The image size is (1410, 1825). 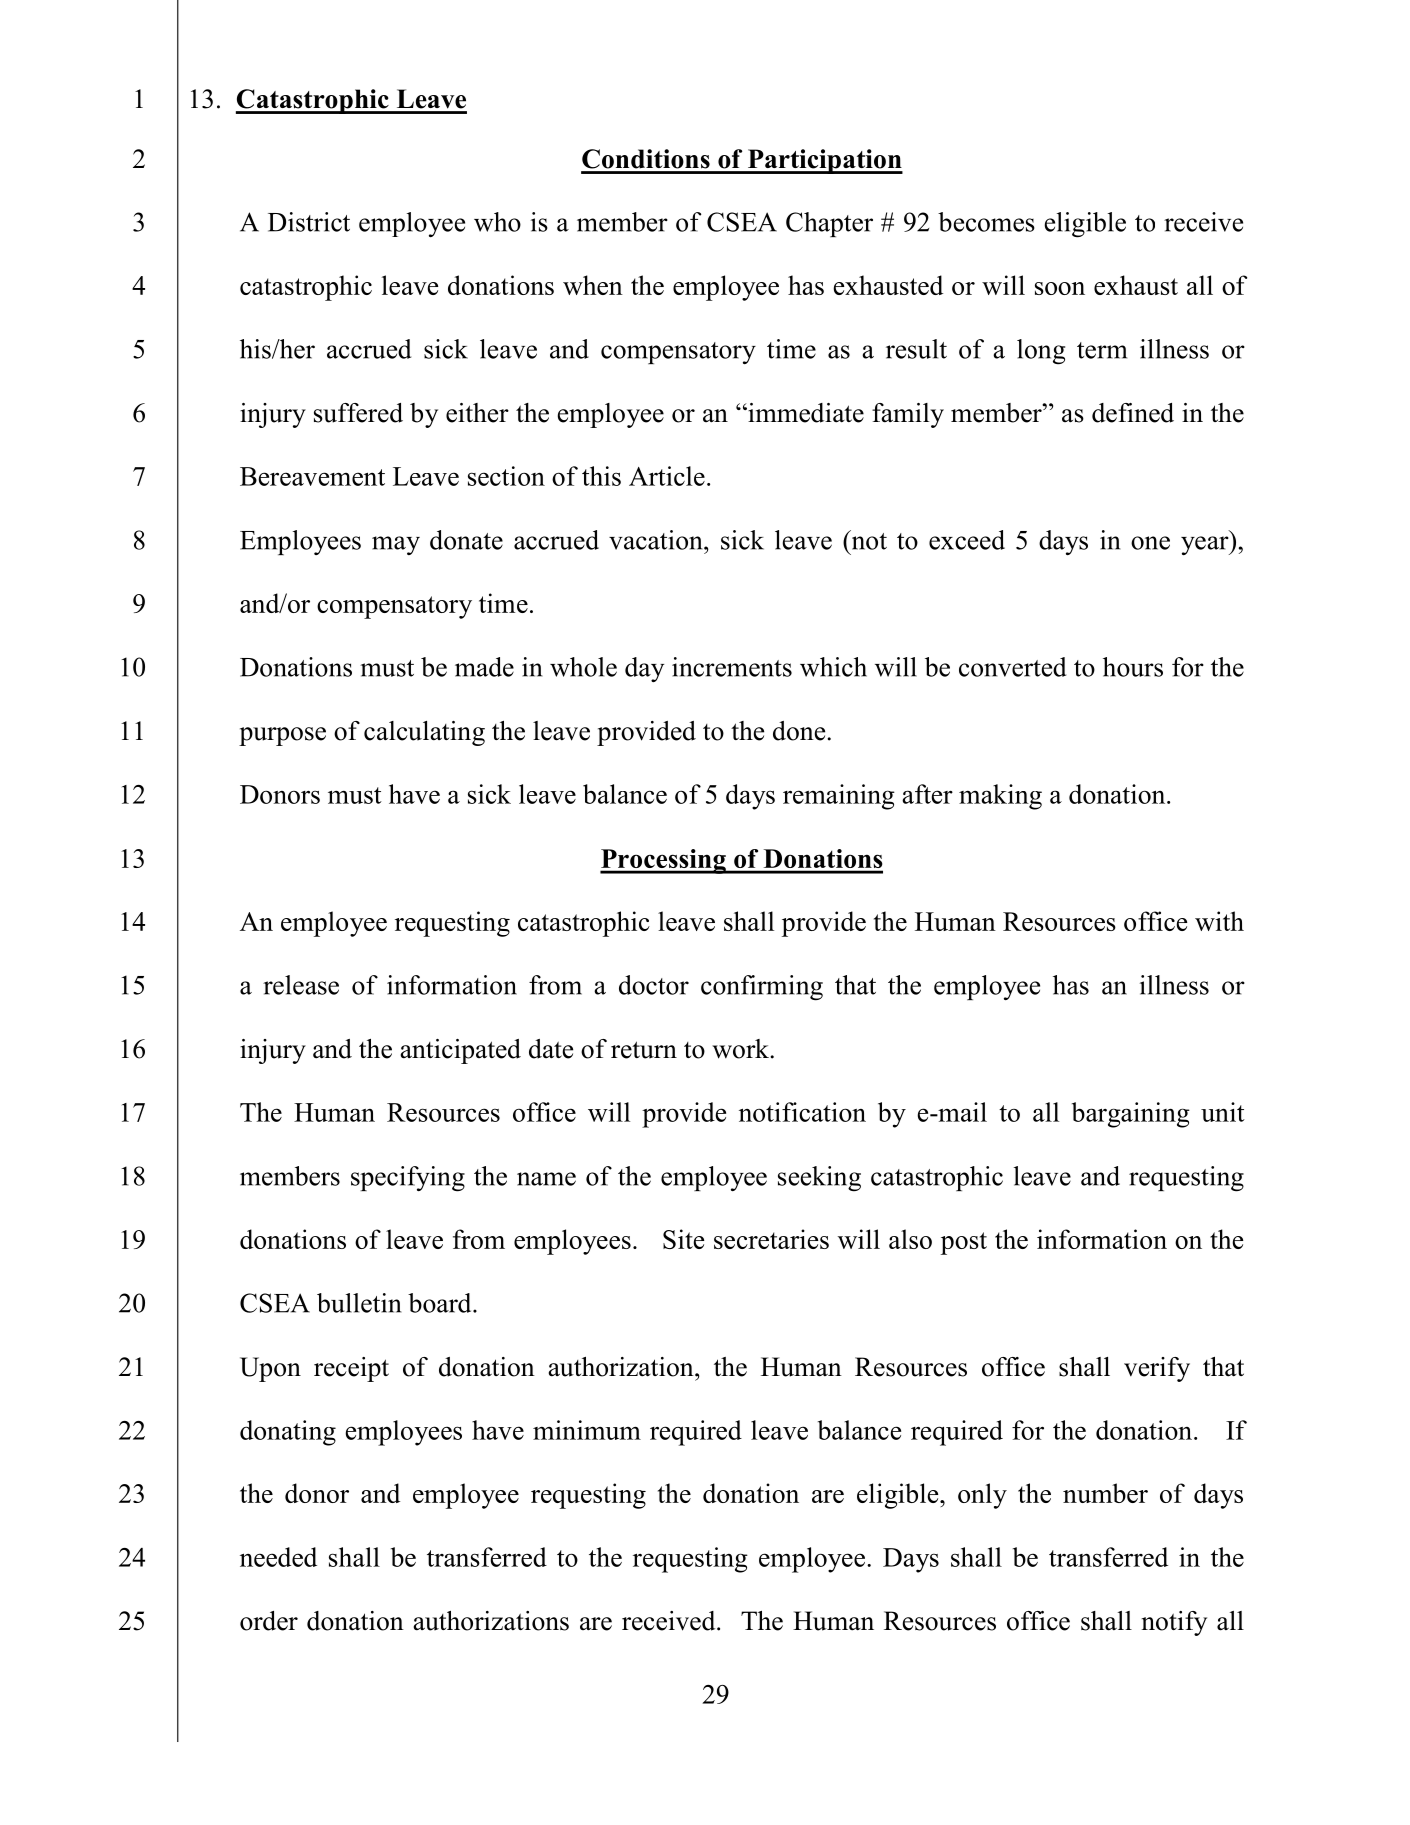 I want to click on needed, so click(x=278, y=1557).
